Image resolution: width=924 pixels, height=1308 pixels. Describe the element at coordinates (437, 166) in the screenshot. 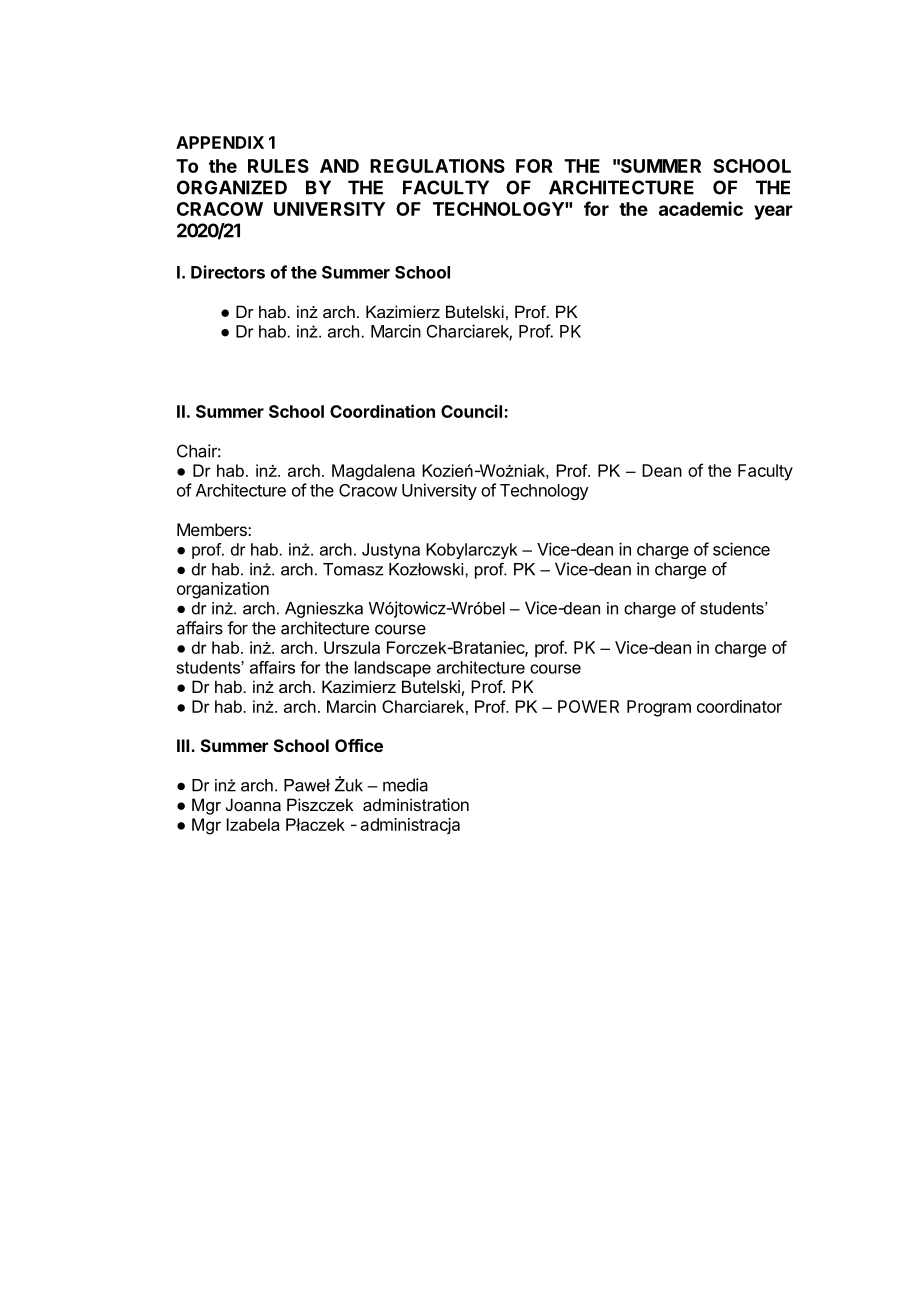

I see `REGULATIONS` at that location.
